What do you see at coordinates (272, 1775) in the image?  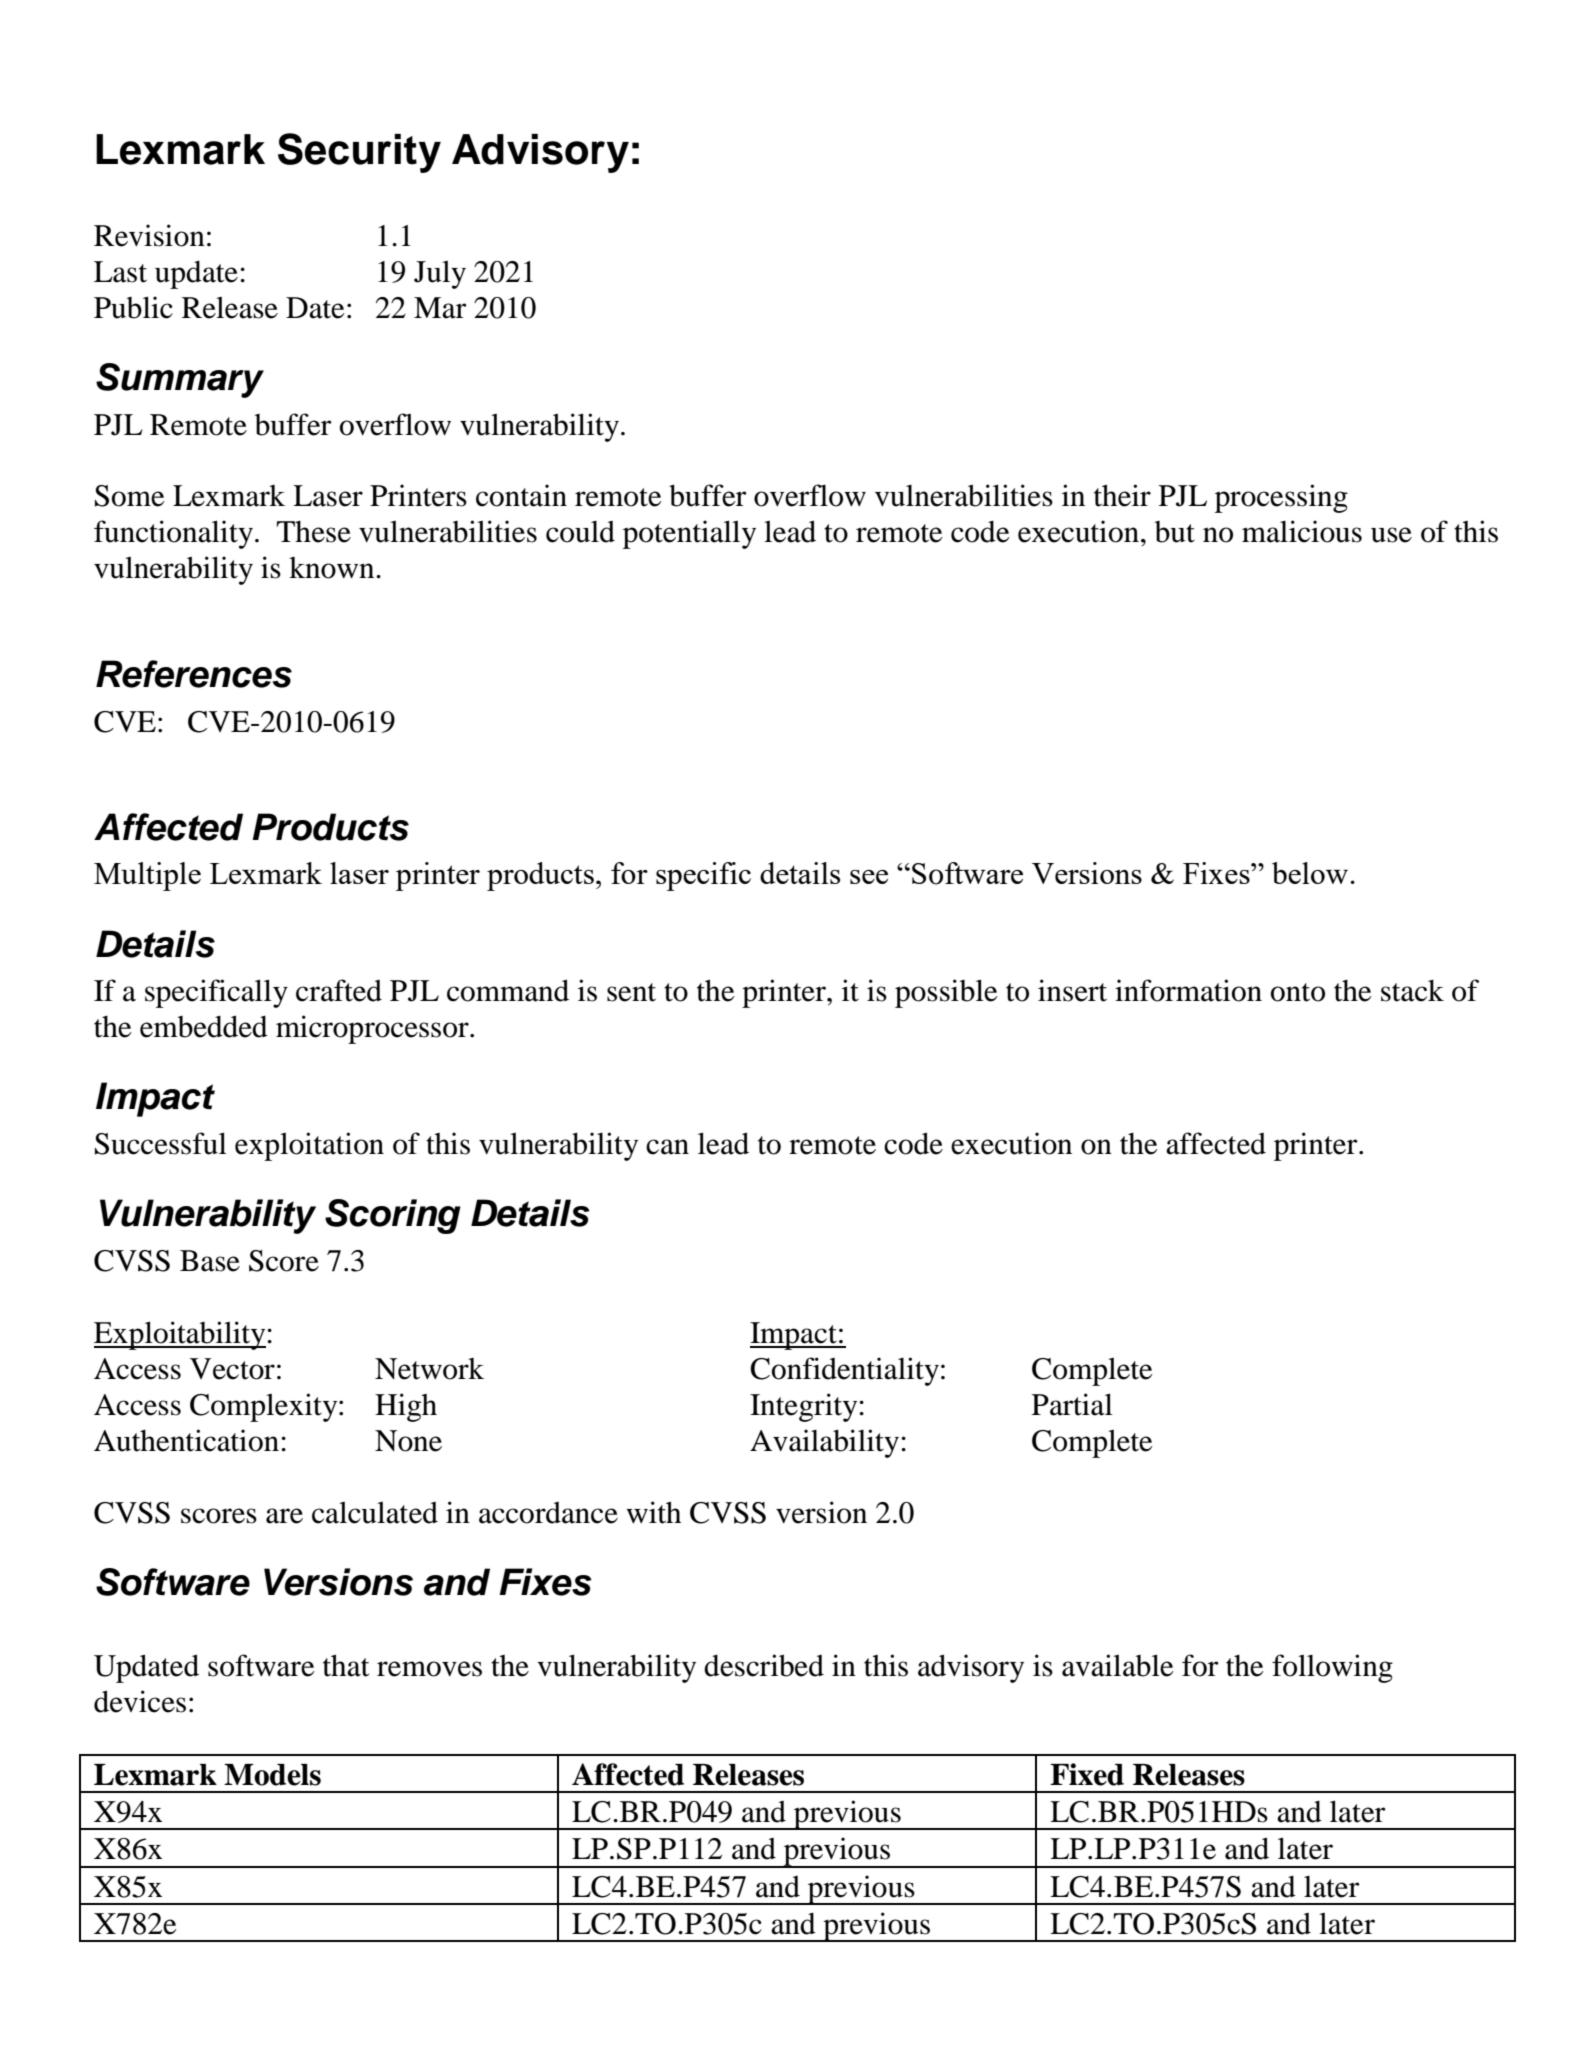 I see `Models` at bounding box center [272, 1775].
